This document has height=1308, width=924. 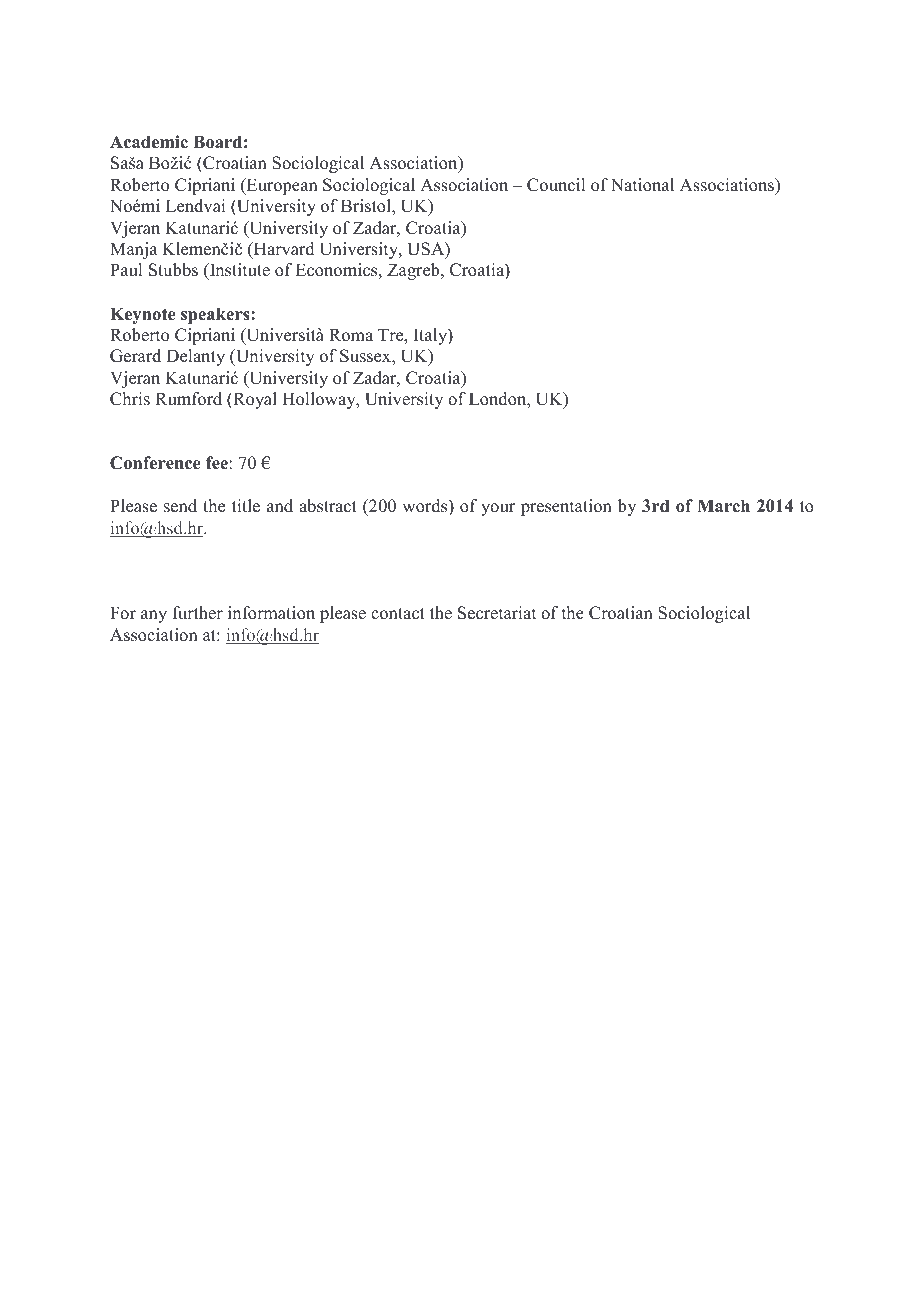 I want to click on Council, so click(x=556, y=185).
